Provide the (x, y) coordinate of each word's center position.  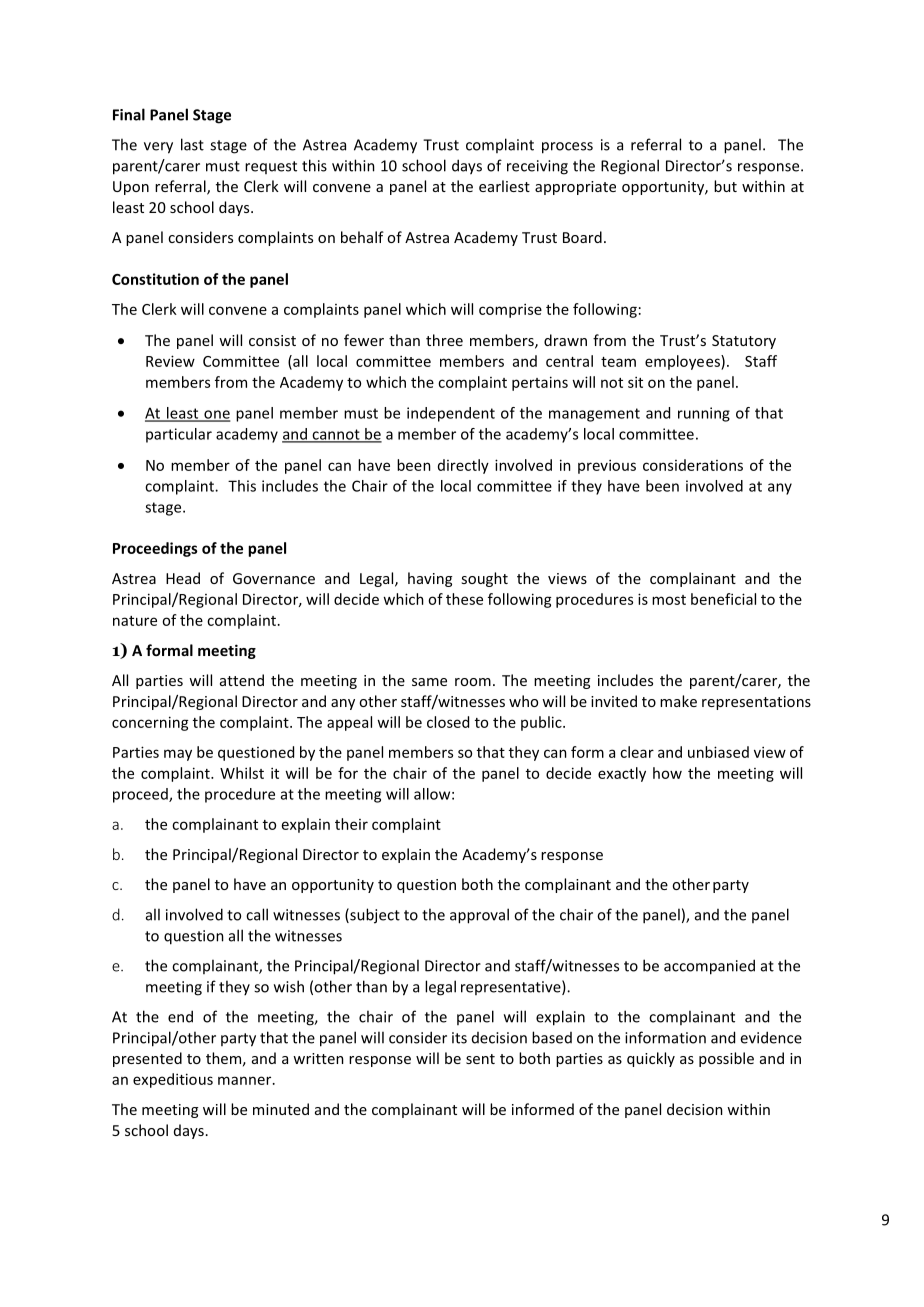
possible (726, 1059)
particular (179, 435)
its (459, 1038)
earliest (504, 186)
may (178, 755)
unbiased (718, 752)
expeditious (173, 1080)
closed (448, 722)
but (725, 186)
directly (463, 466)
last (192, 144)
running (704, 414)
